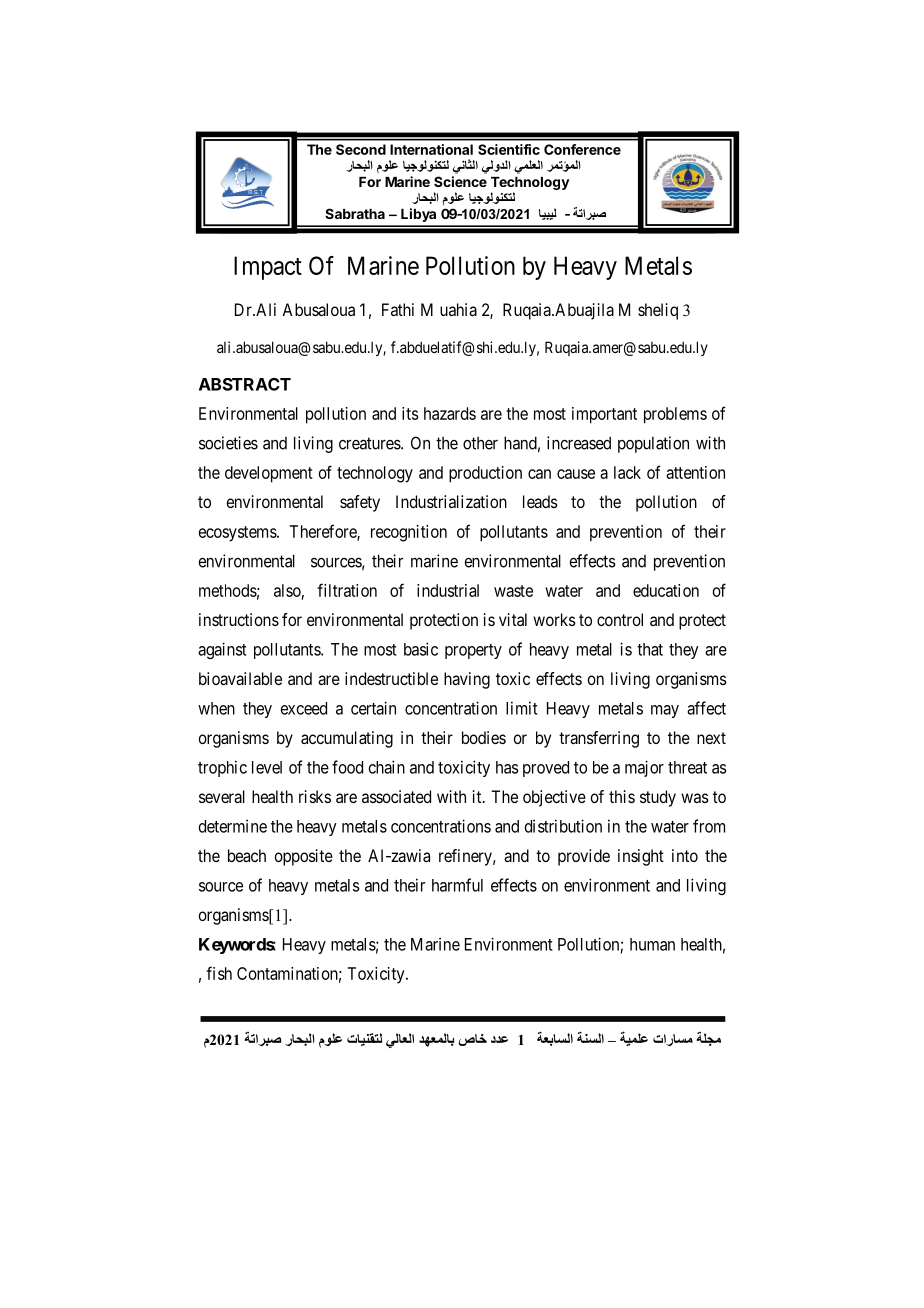 The height and width of the screenshot is (1308, 924). What do you see at coordinates (675, 415) in the screenshot?
I see `problems` at bounding box center [675, 415].
